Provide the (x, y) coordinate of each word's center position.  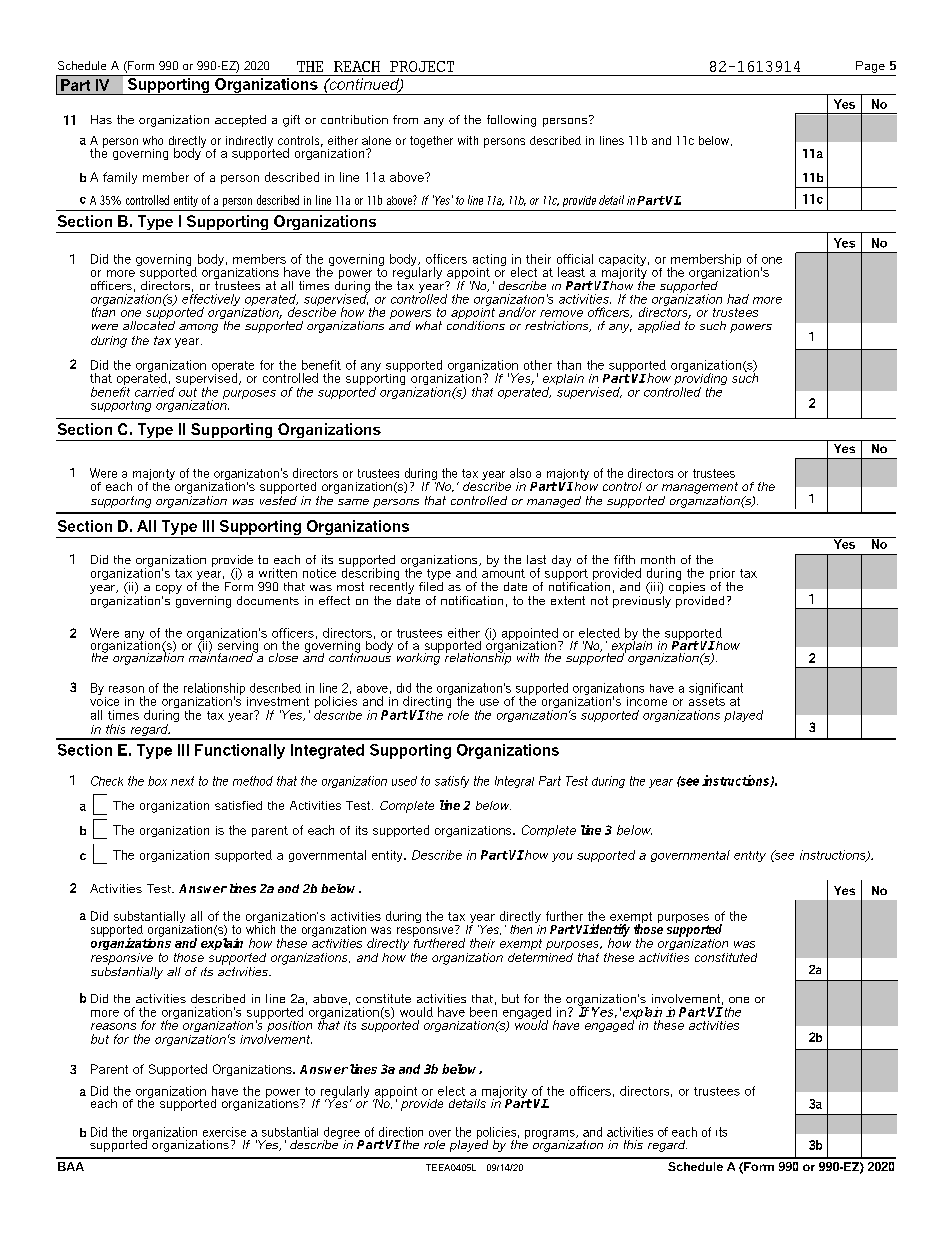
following (511, 121)
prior (722, 574)
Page (870, 67)
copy (169, 589)
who (153, 140)
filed (431, 586)
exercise (224, 1132)
